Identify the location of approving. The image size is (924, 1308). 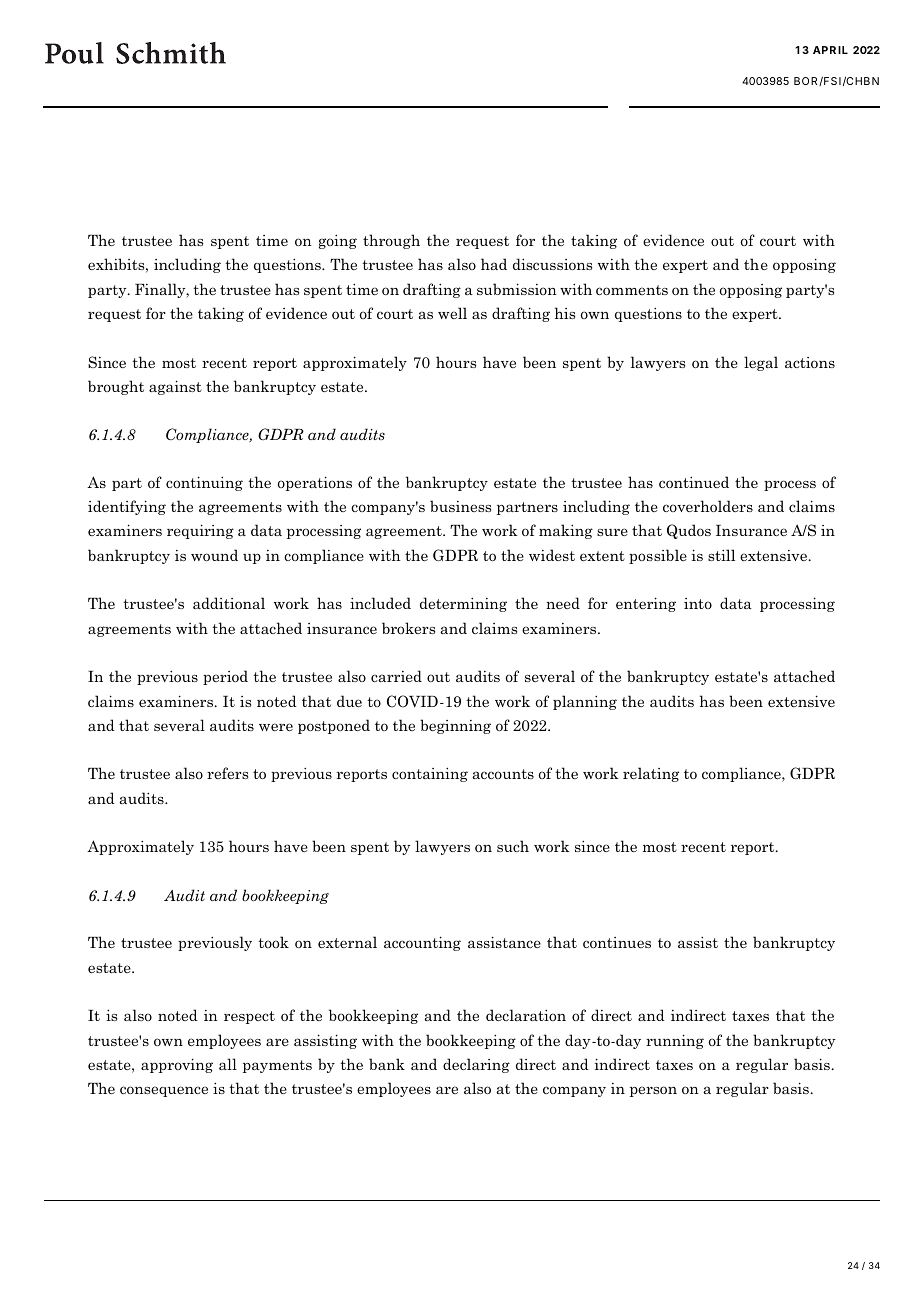
(177, 1065).
